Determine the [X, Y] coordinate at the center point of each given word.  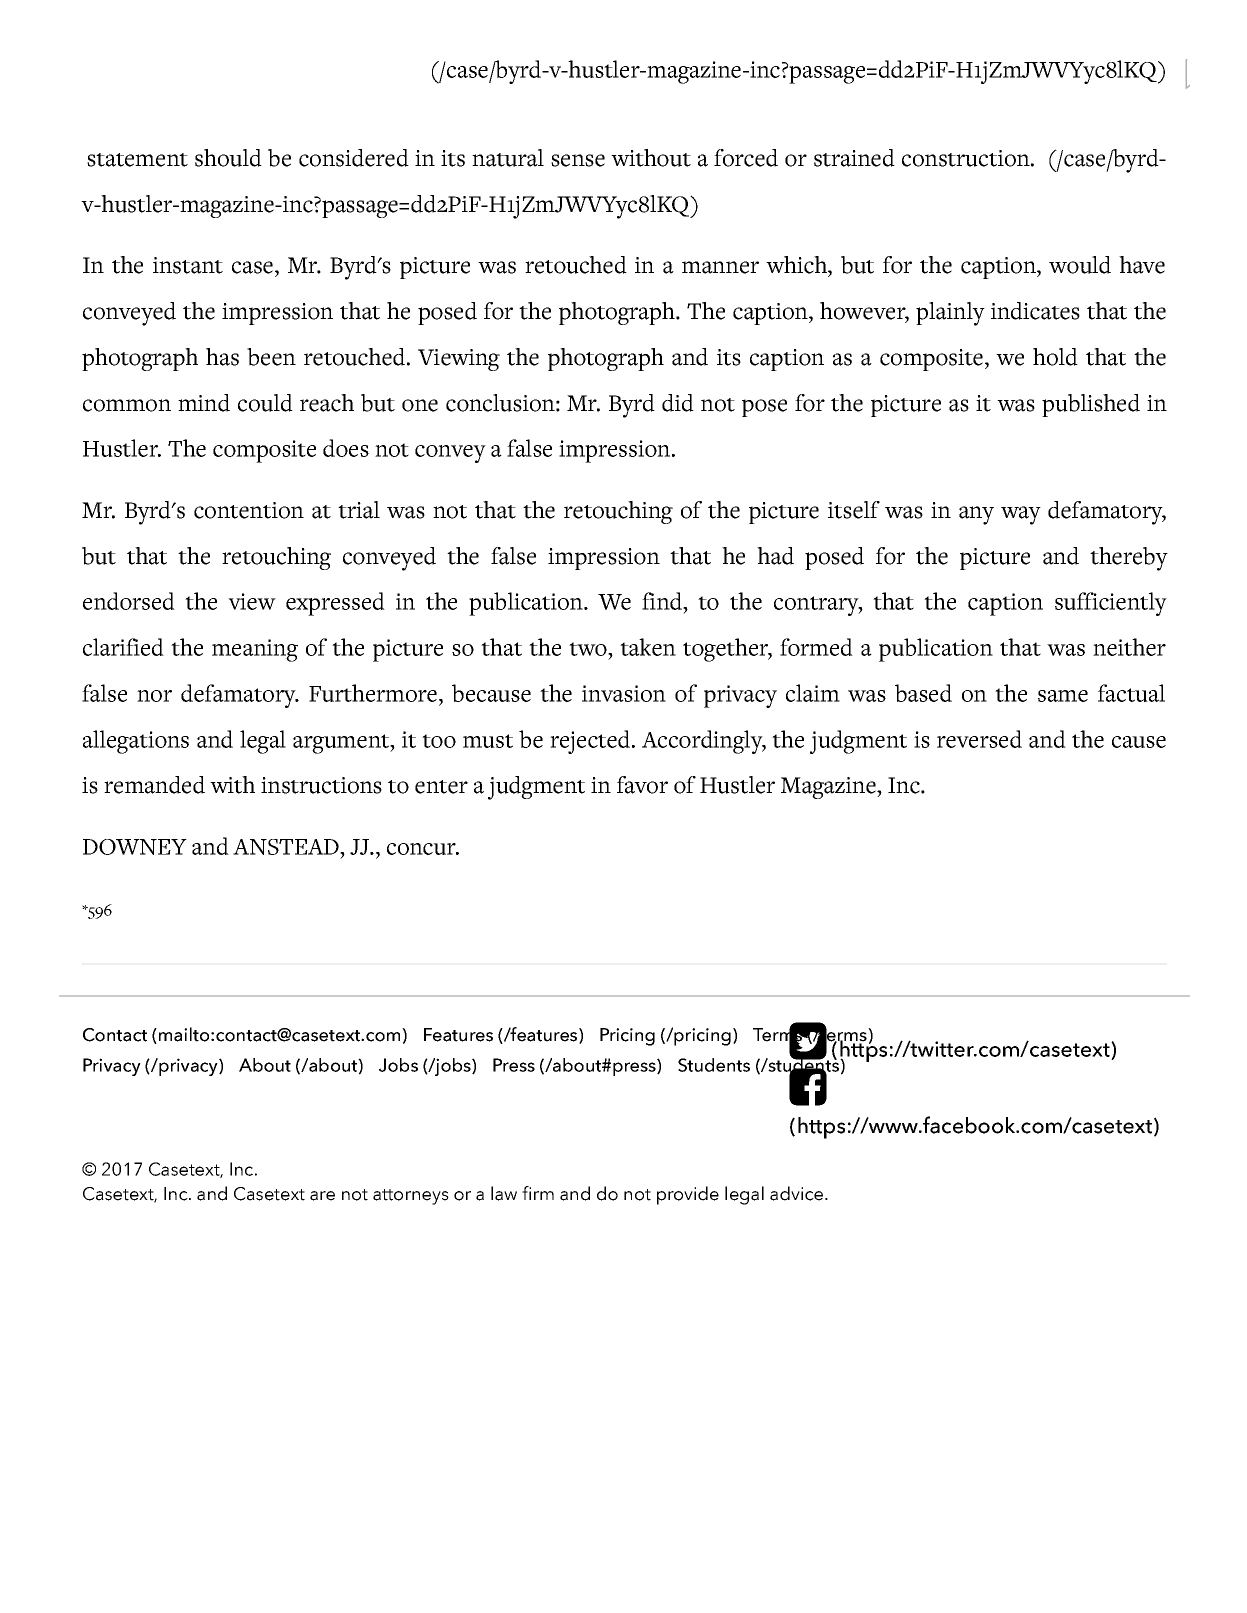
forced [746, 158]
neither [1129, 647]
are [322, 1196]
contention [249, 510]
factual [1131, 693]
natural [508, 158]
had [775, 556]
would [1080, 265]
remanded [154, 785]
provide [688, 1195]
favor [642, 785]
